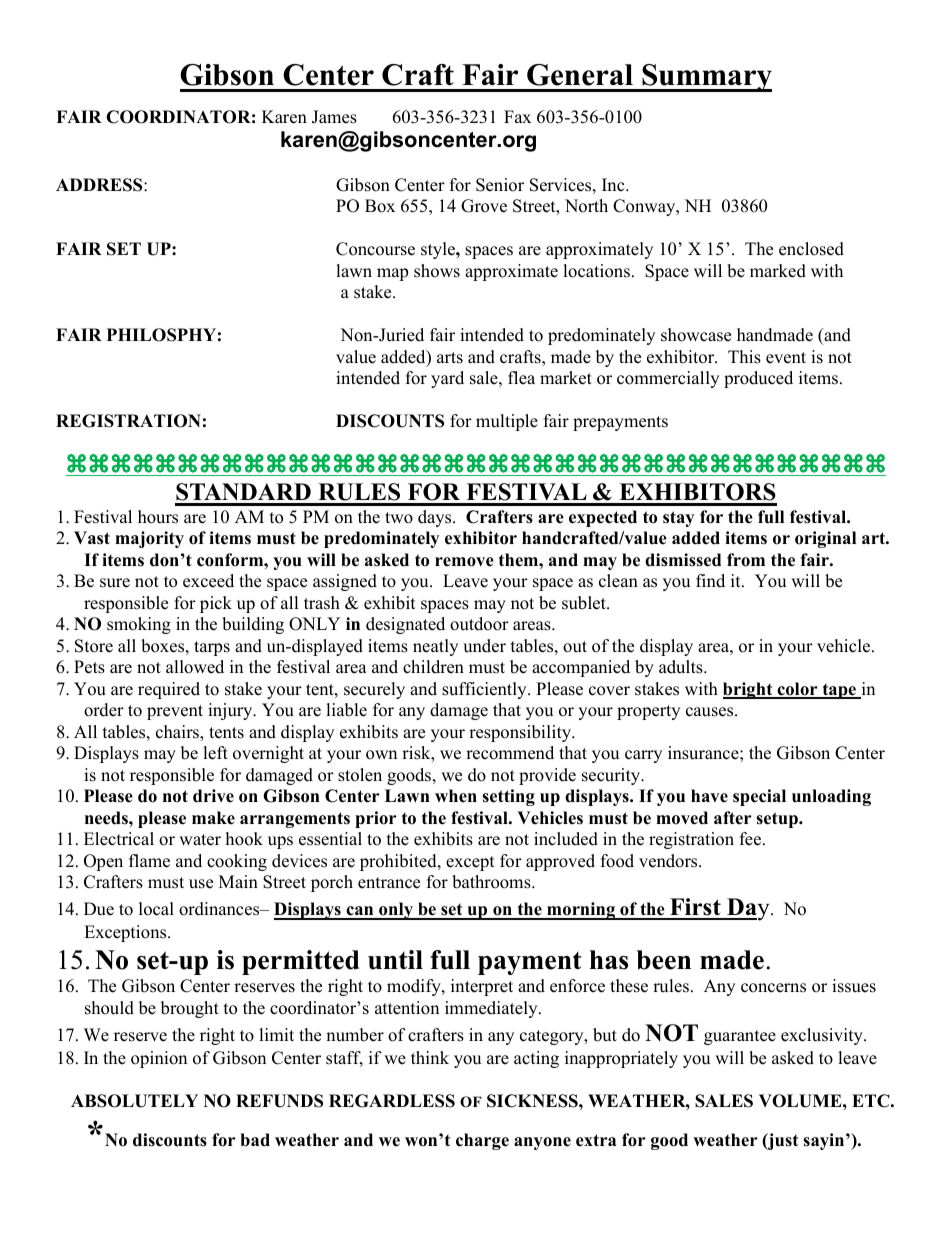 This page has width=952, height=1233. I want to click on pick, so click(216, 604).
